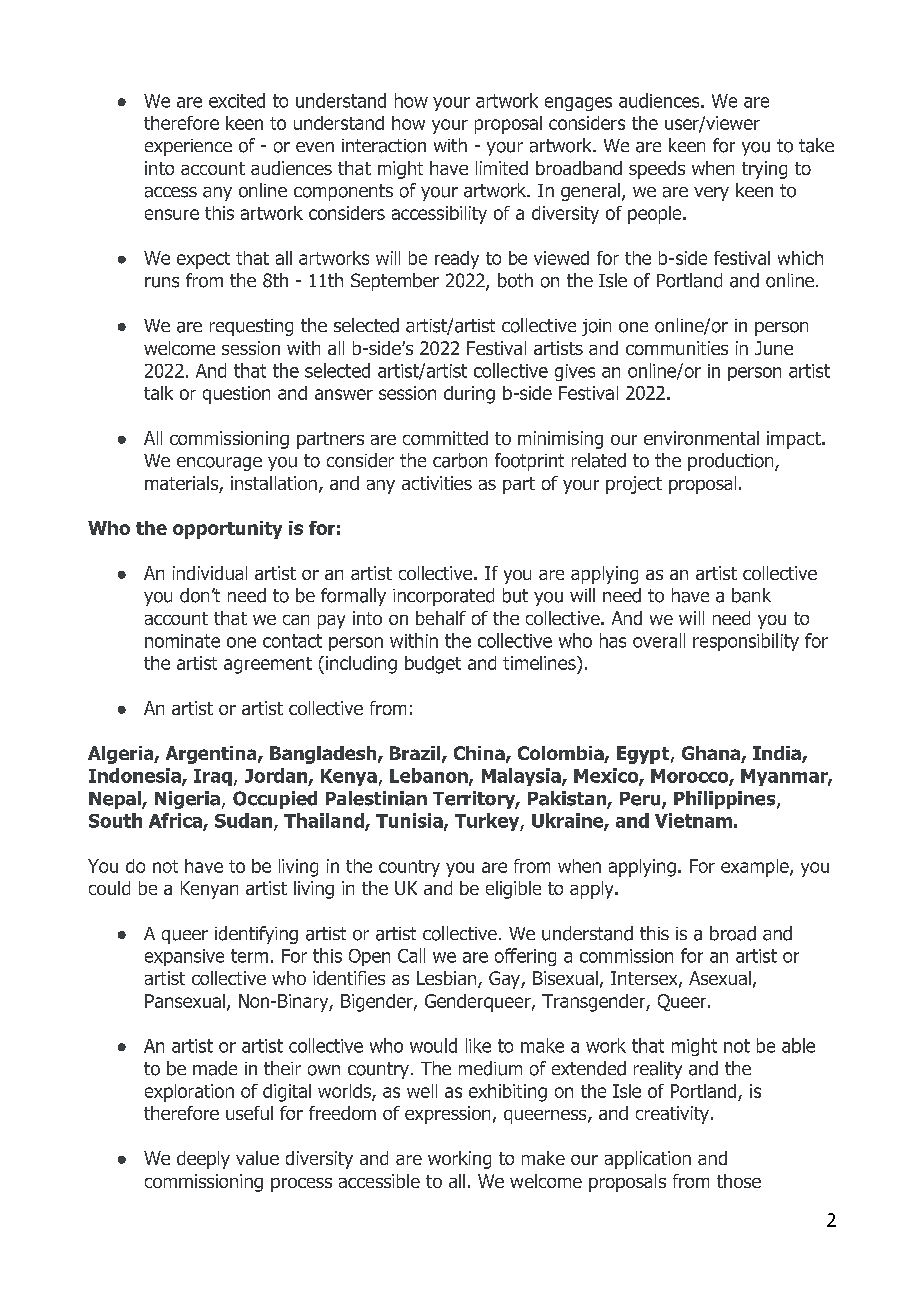 The image size is (924, 1308). What do you see at coordinates (502, 168) in the page?
I see `limited` at bounding box center [502, 168].
